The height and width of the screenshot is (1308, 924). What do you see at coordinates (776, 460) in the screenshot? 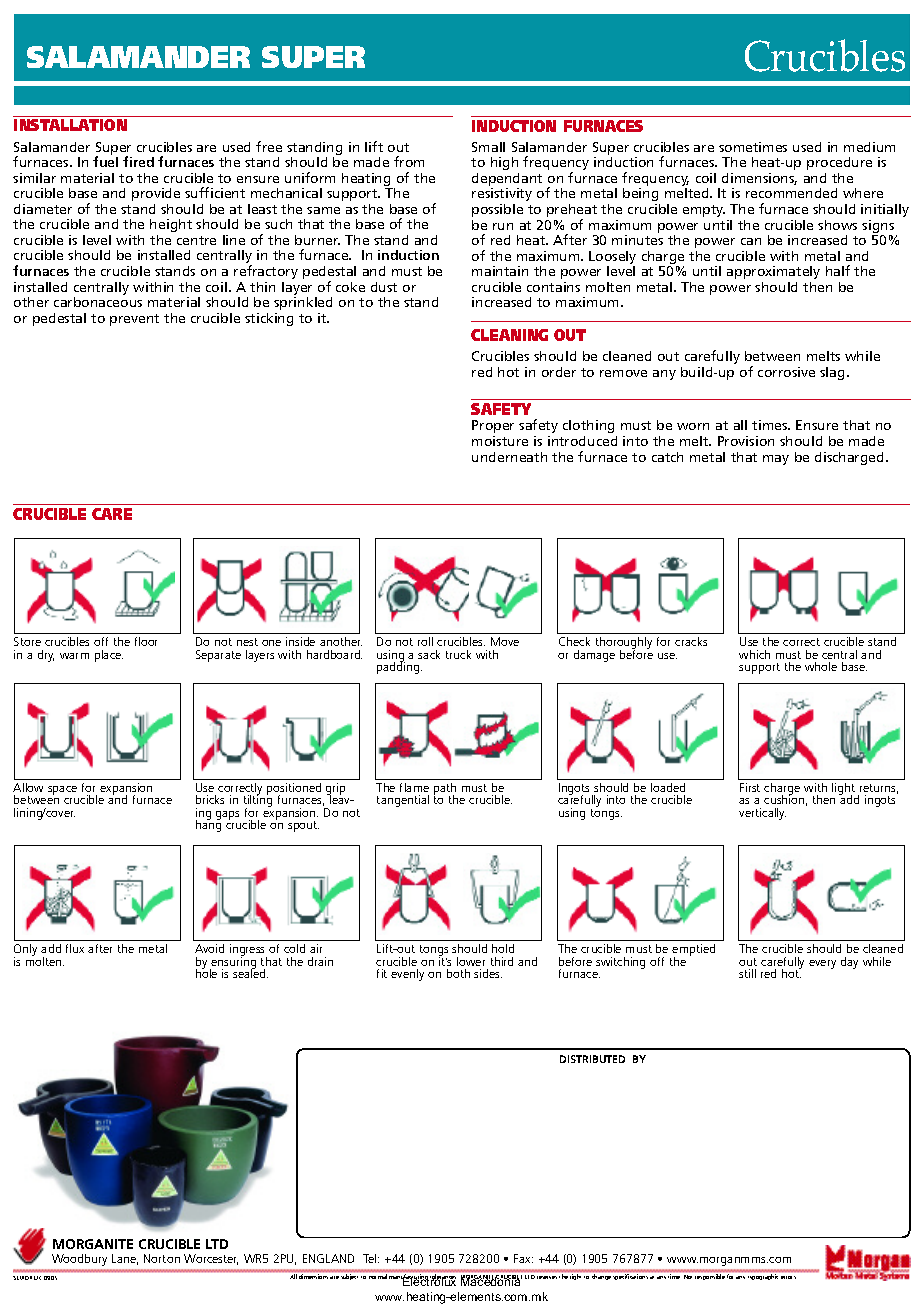
I see `may` at bounding box center [776, 460].
